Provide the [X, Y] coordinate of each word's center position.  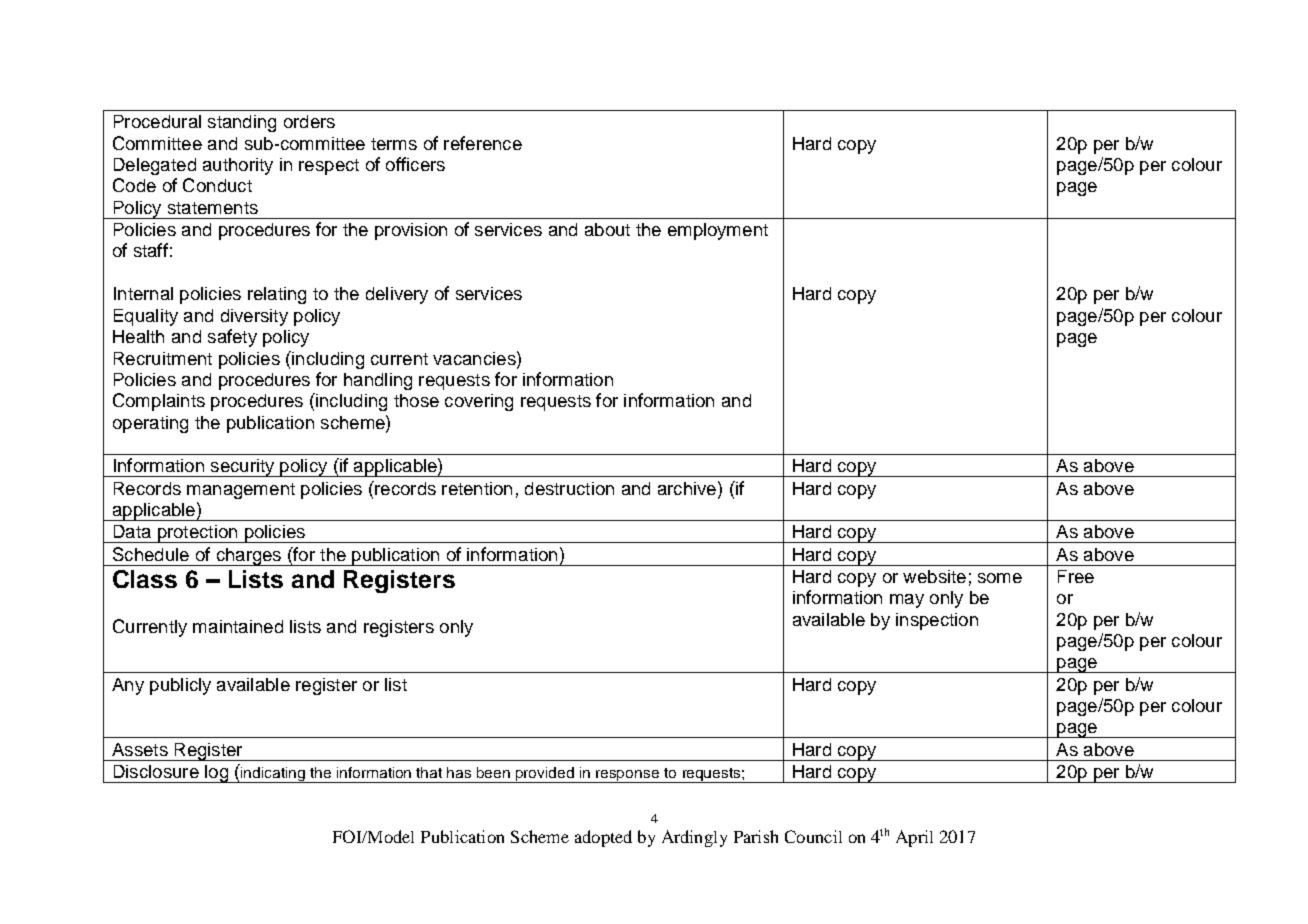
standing [242, 123]
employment [718, 231]
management [241, 491]
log [216, 774]
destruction [569, 488]
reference [483, 143]
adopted [603, 838]
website [934, 576]
